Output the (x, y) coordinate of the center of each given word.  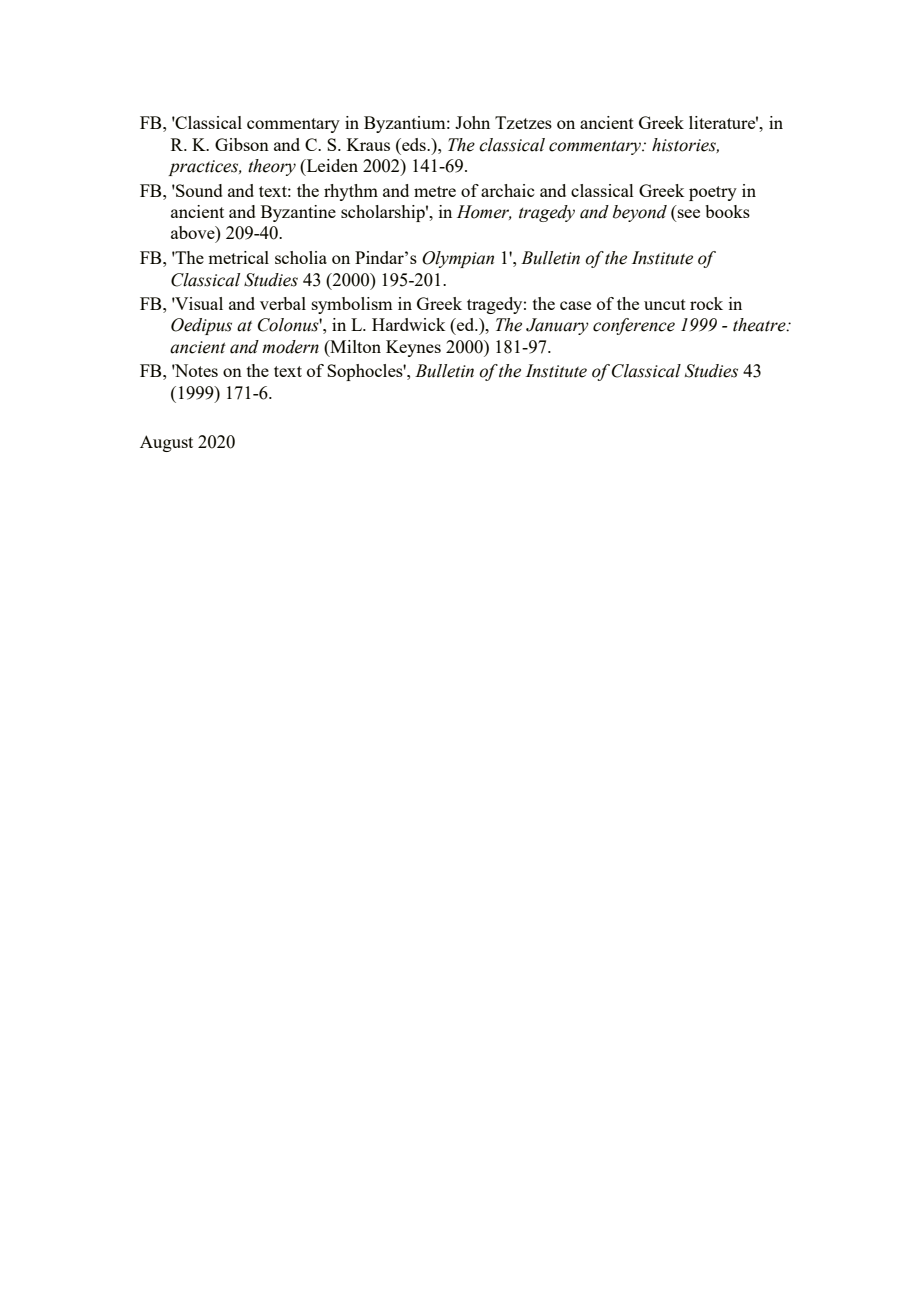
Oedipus (201, 326)
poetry (713, 193)
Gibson (242, 144)
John (472, 122)
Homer (484, 212)
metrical (238, 257)
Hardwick (408, 324)
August (166, 443)
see (687, 215)
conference (634, 326)
